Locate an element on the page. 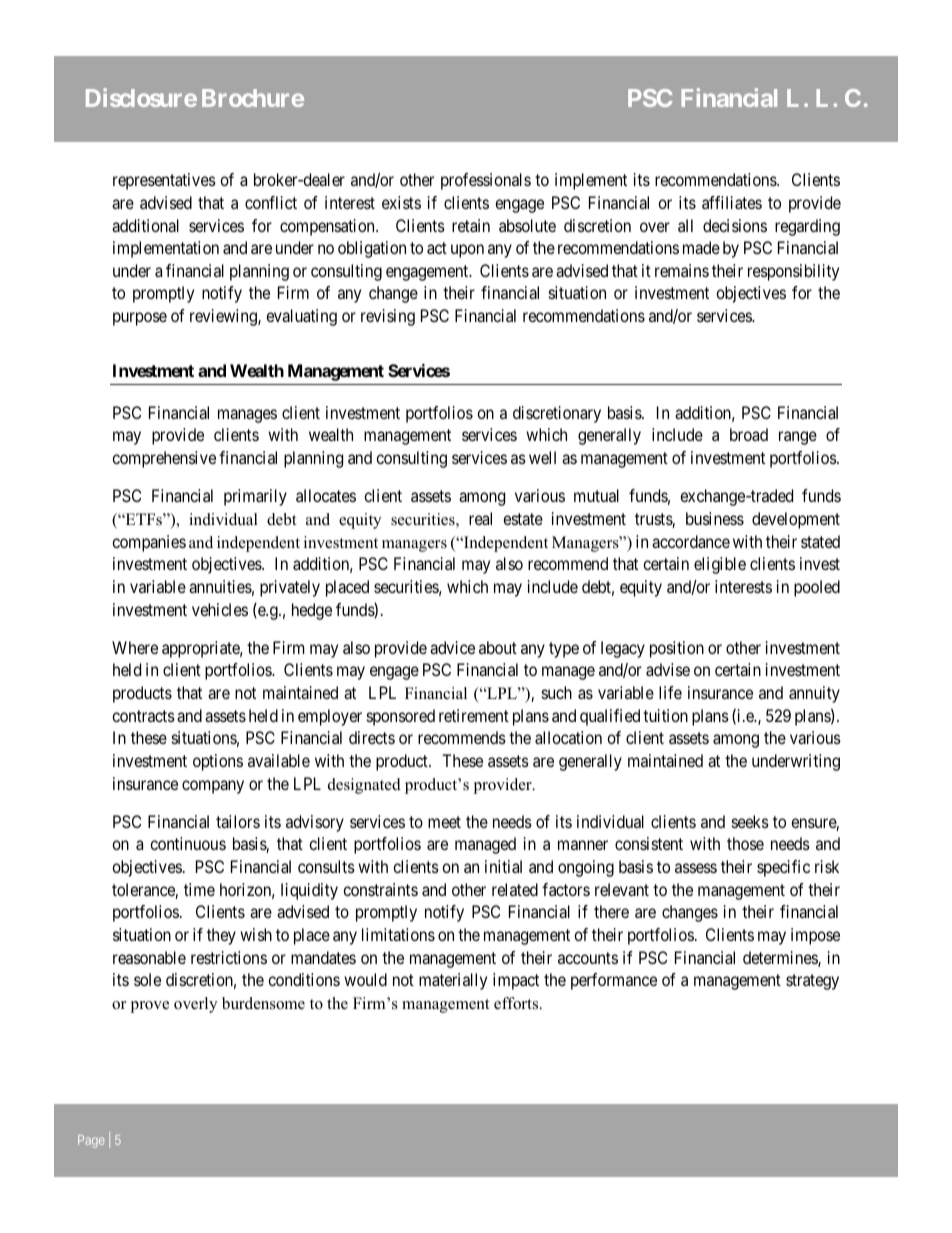  impose is located at coordinates (815, 936).
